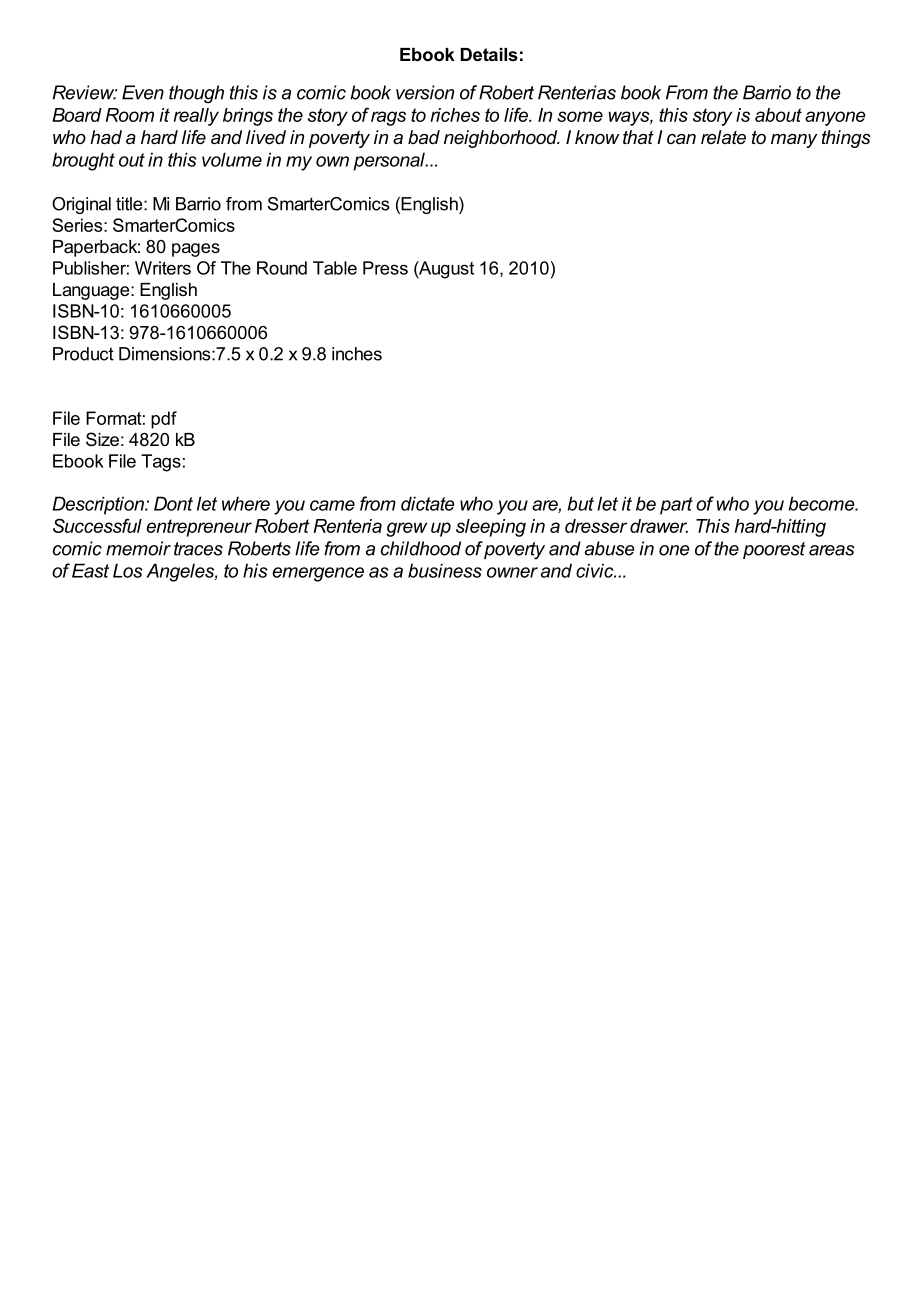 This document has width=924, height=1308. What do you see at coordinates (778, 115) in the document?
I see `about` at bounding box center [778, 115].
